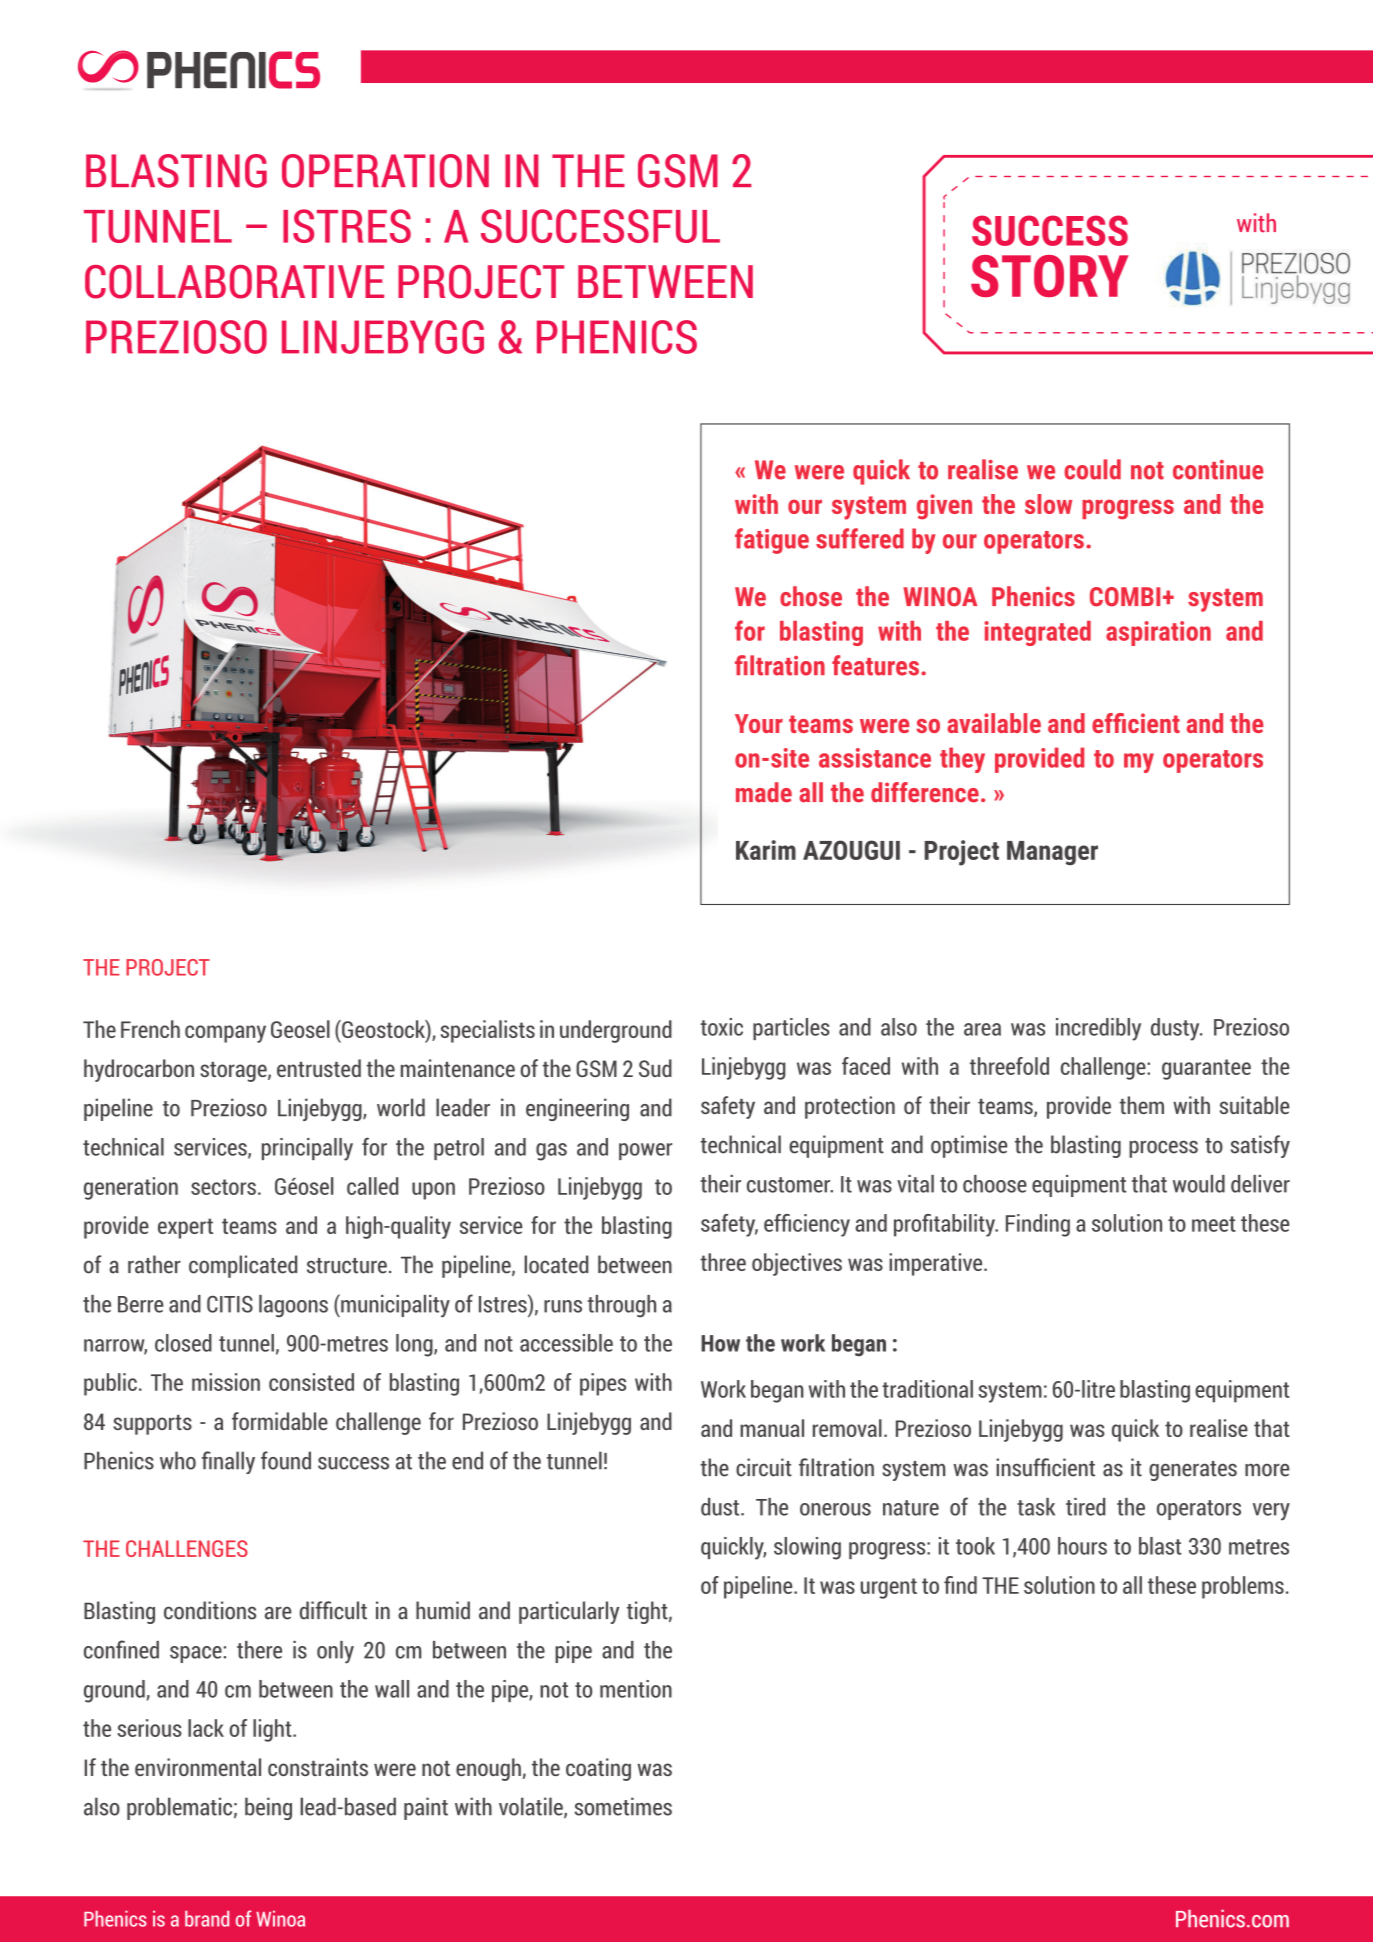 The height and width of the page is (1942, 1373). Describe the element at coordinates (385, 171) in the page. I see `OPERATION` at that location.
